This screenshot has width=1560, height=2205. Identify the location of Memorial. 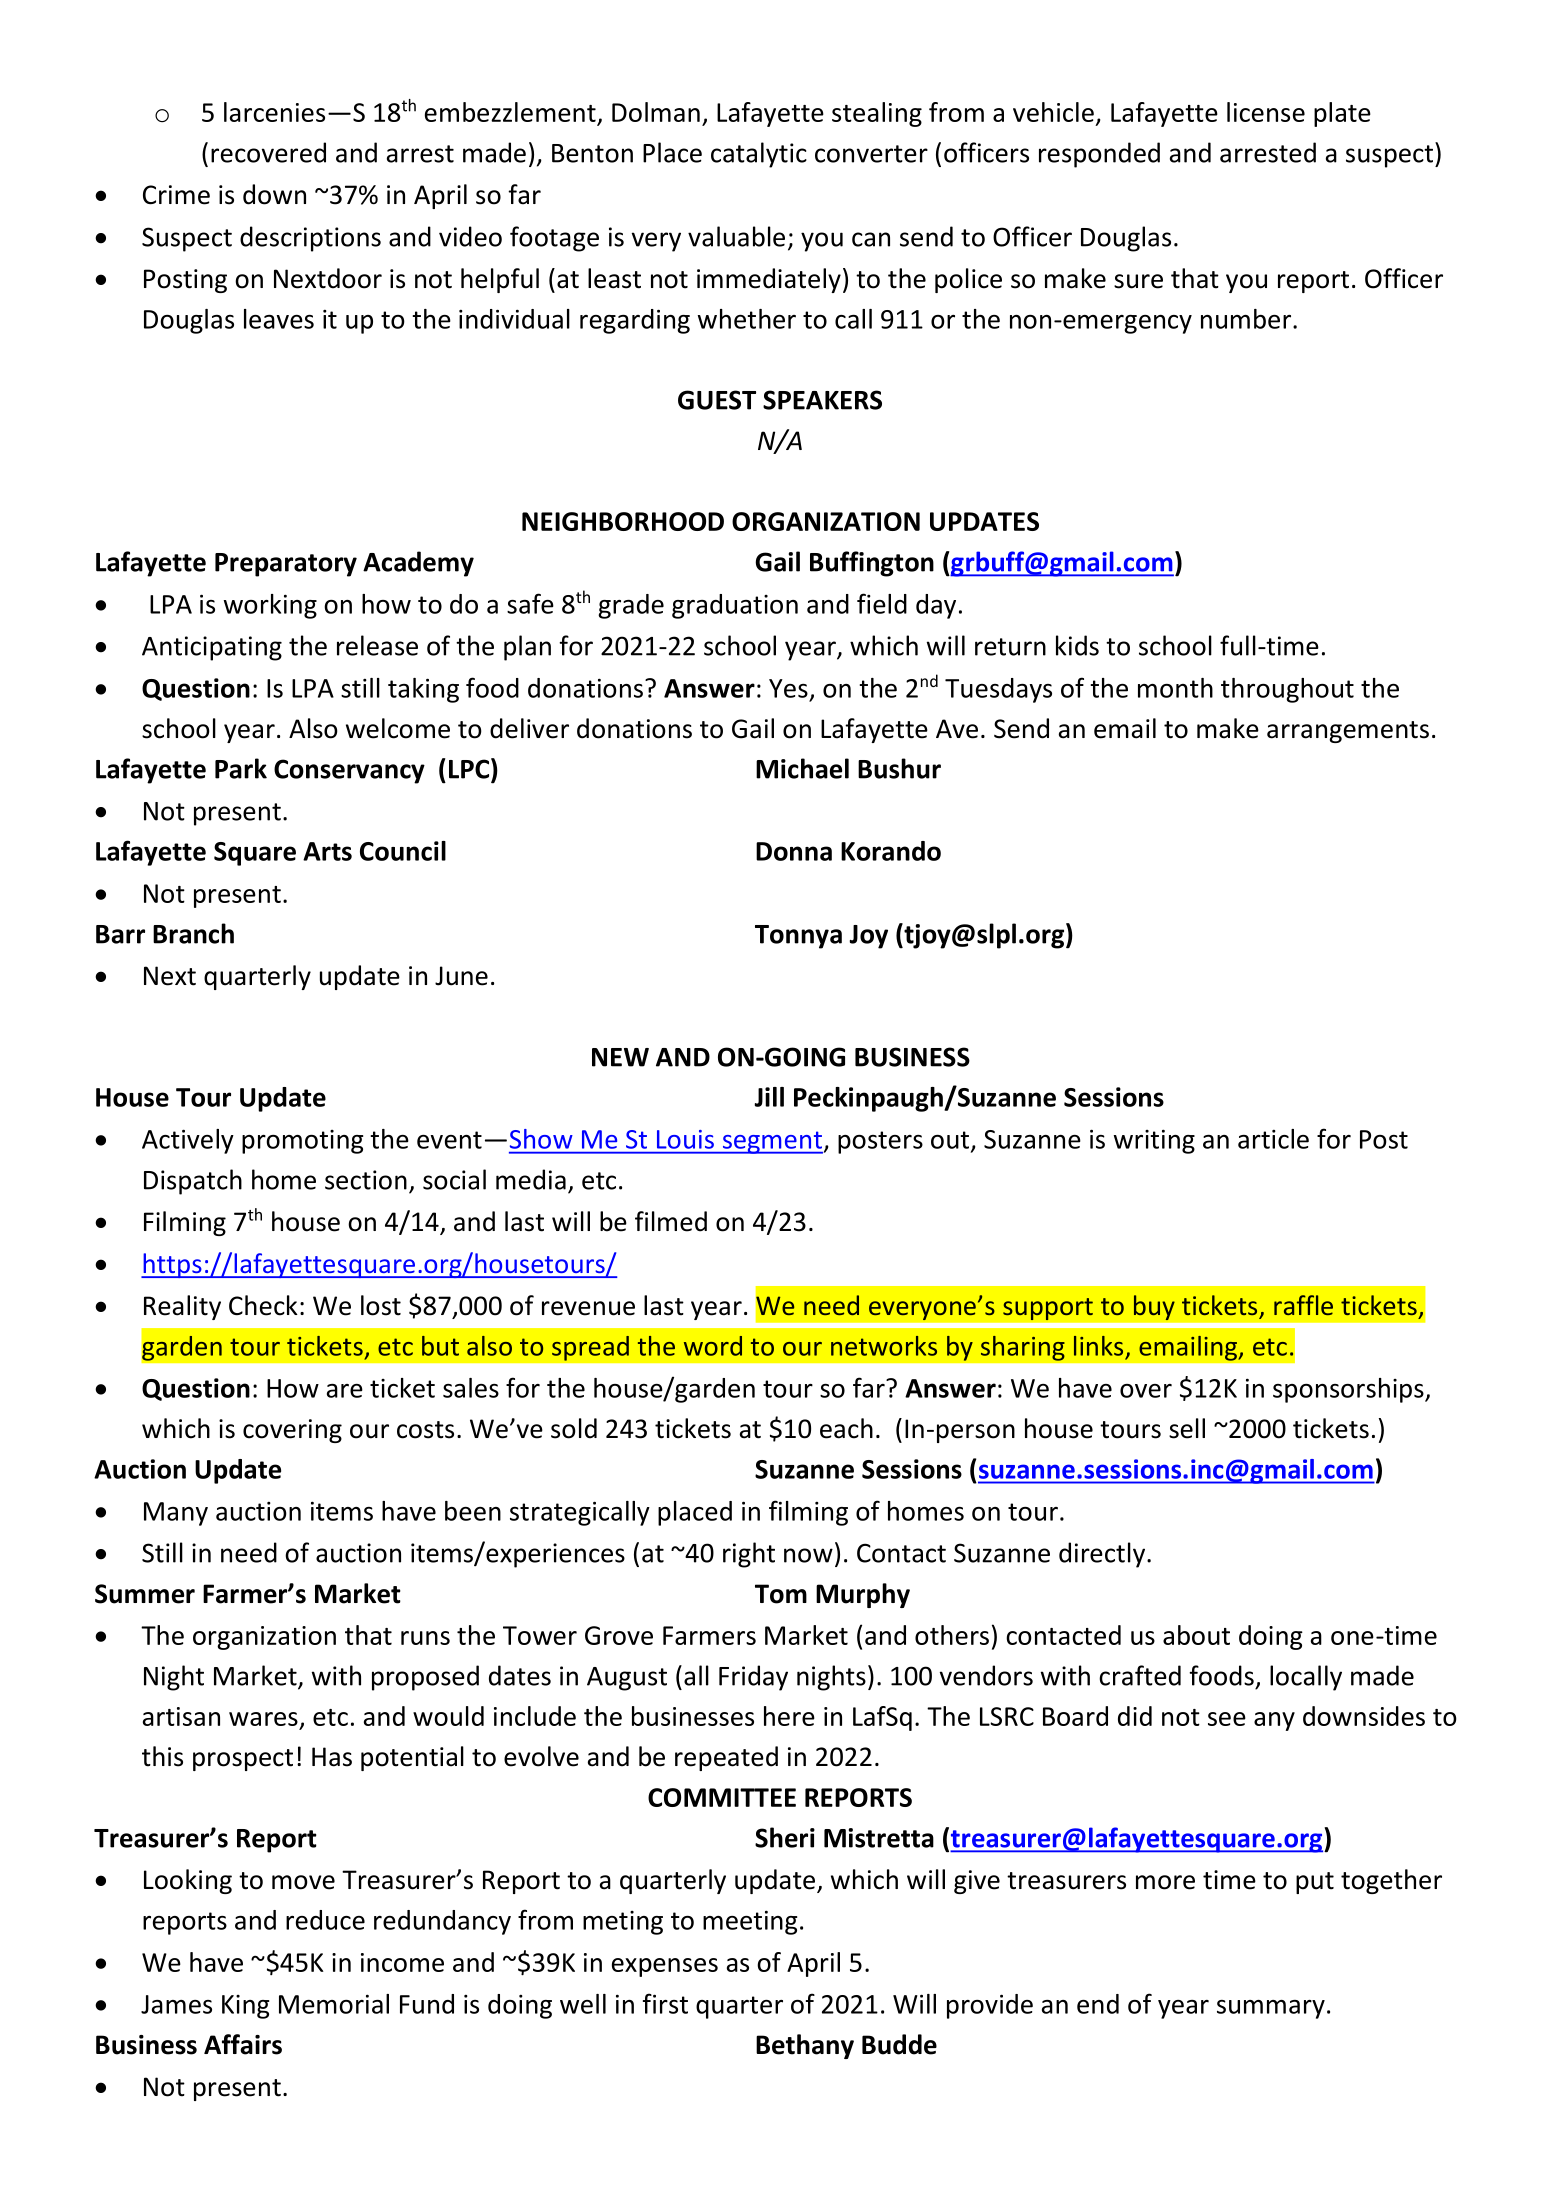
(334, 2004).
